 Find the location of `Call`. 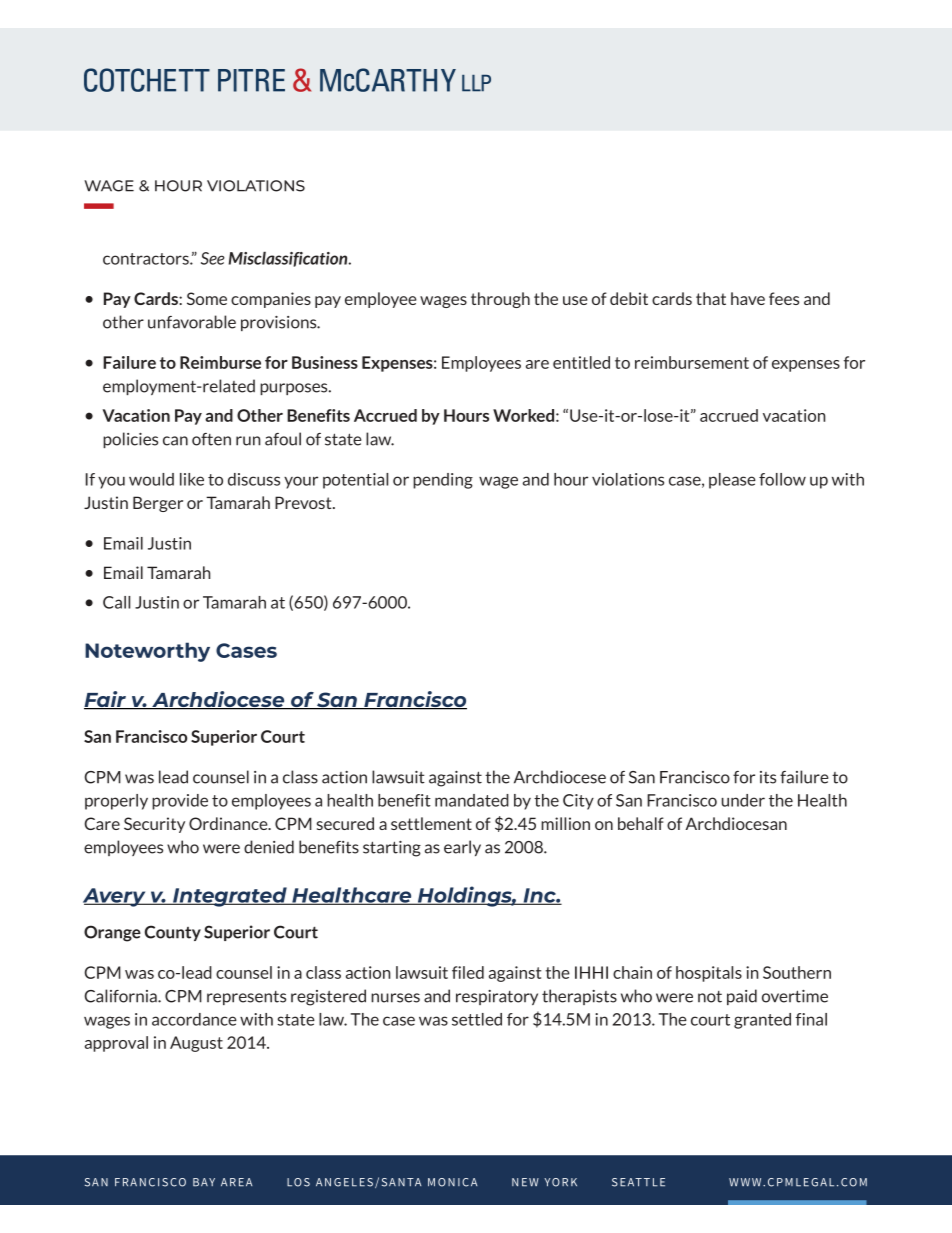

Call is located at coordinates (116, 602).
